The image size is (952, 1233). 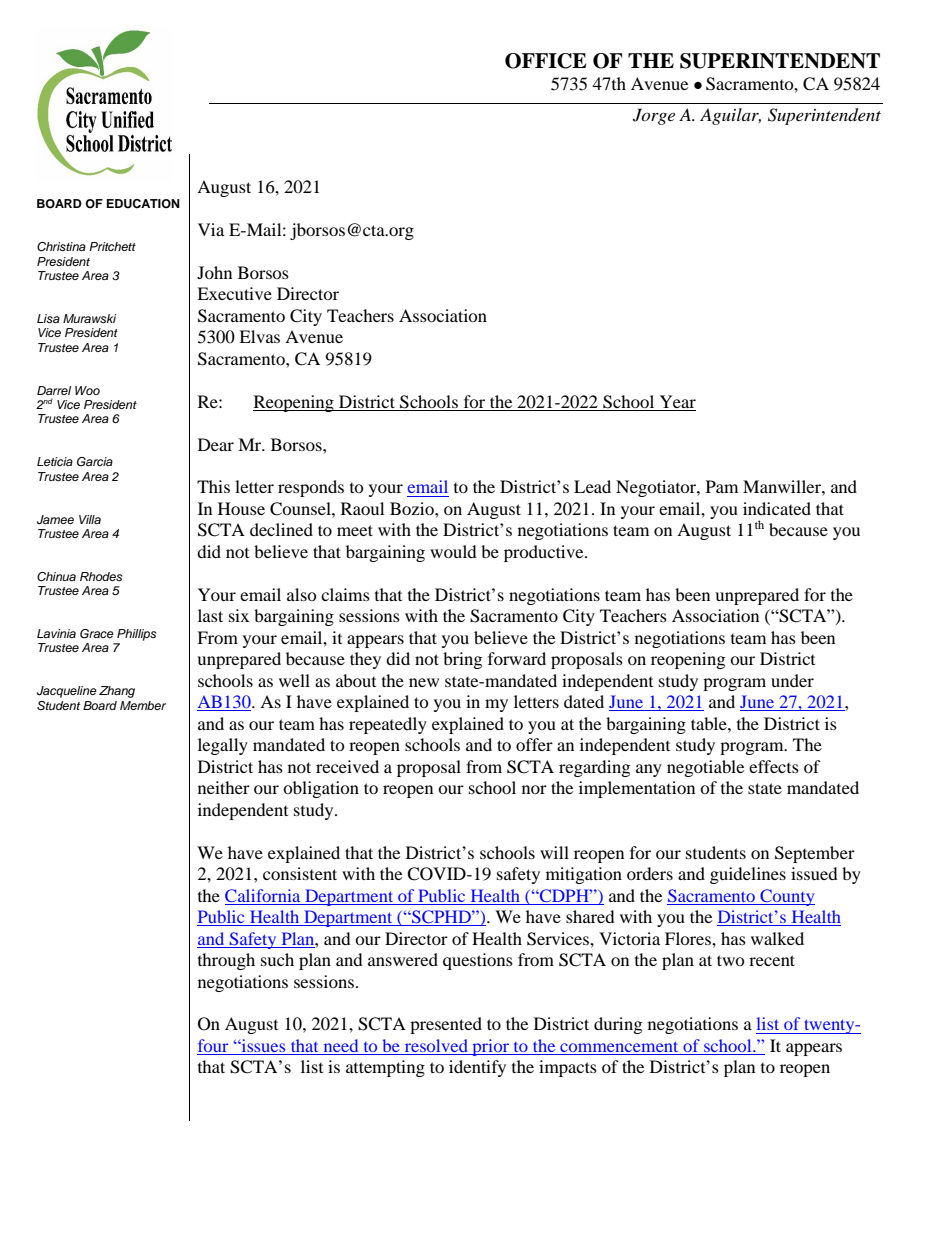 I want to click on EDUCATION, so click(x=143, y=204).
